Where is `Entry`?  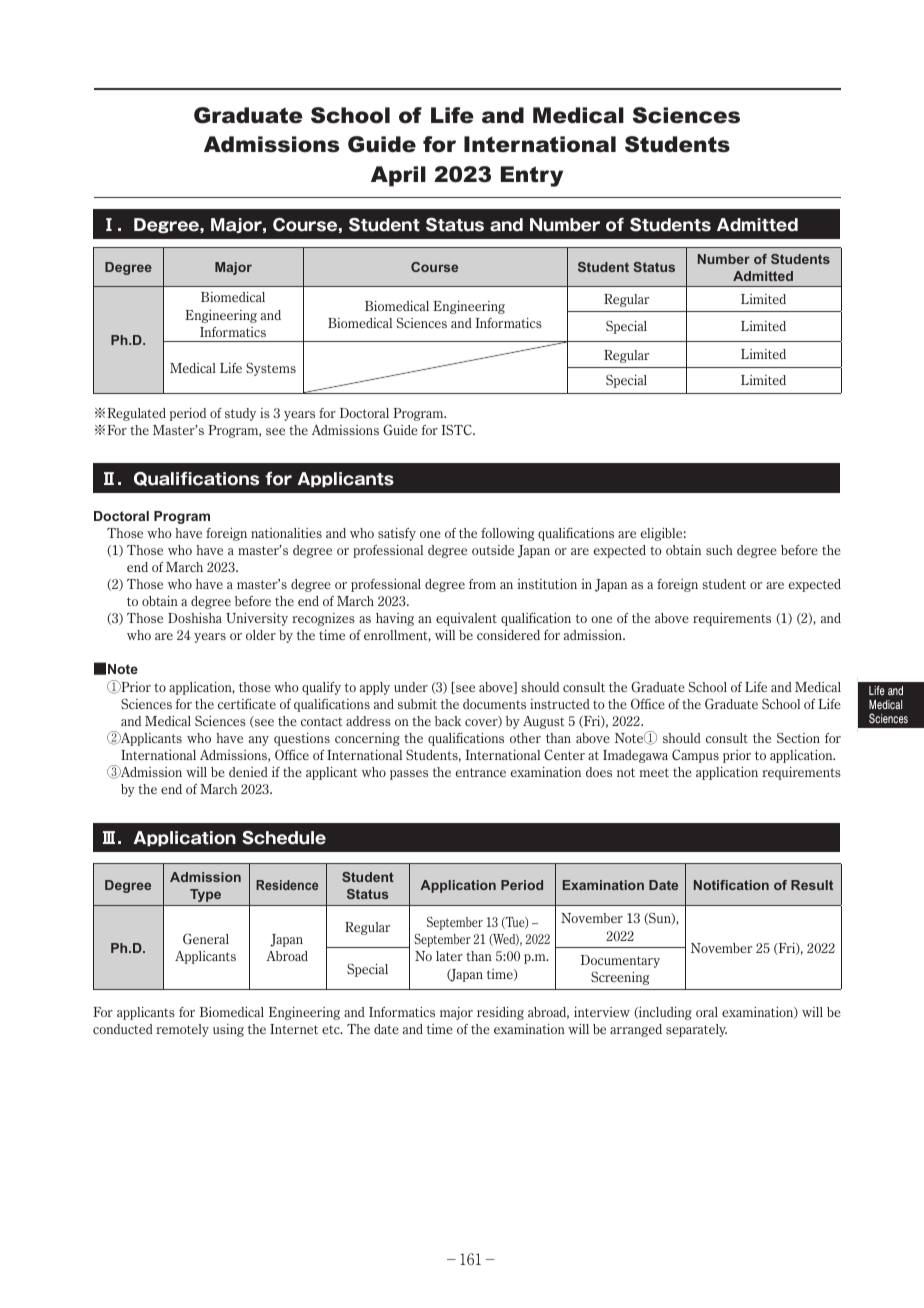
Entry is located at coordinates (532, 176).
